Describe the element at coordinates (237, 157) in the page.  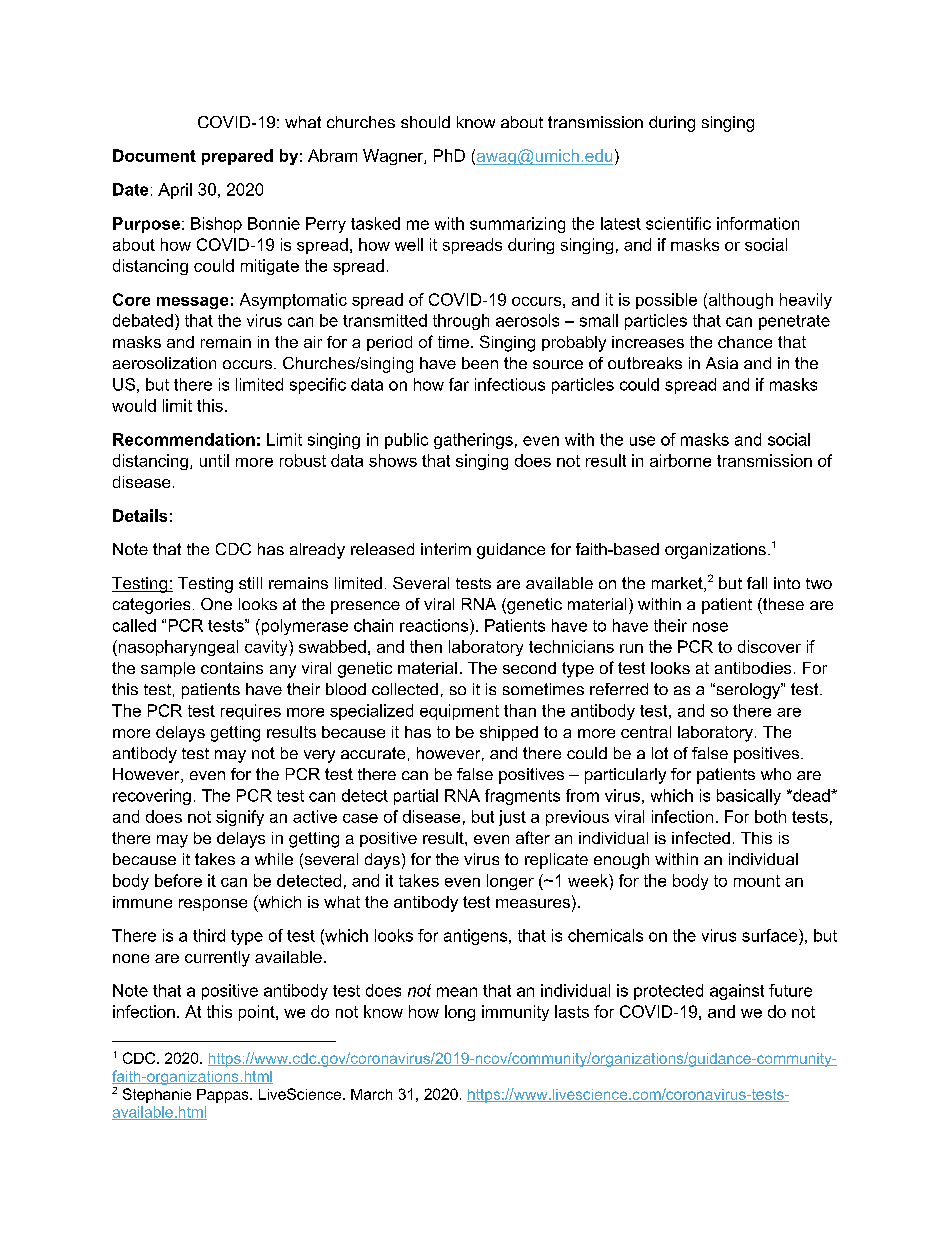
I see `prepared` at that location.
